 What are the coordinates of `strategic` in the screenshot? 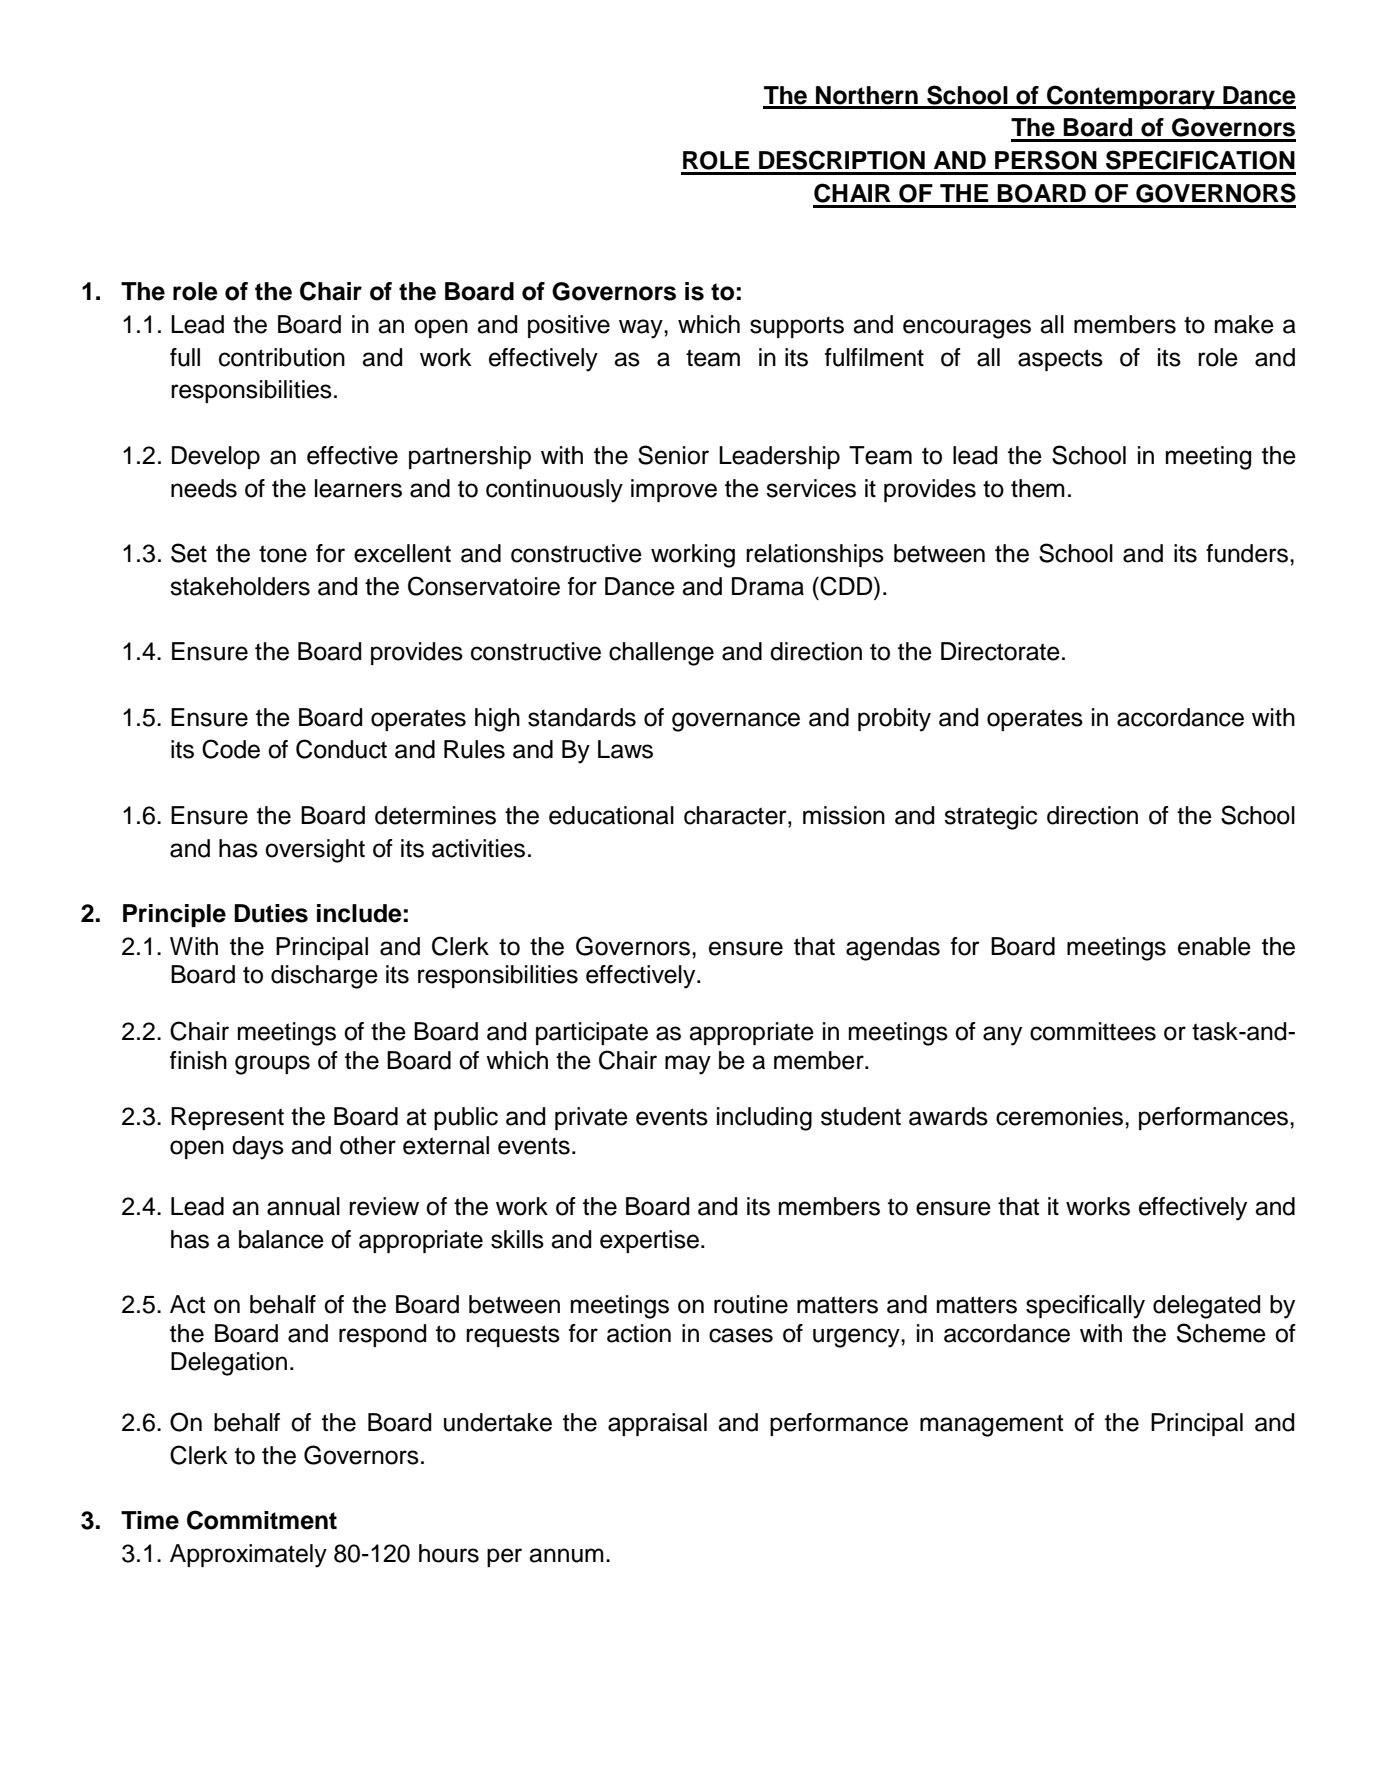 It's located at (990, 818).
